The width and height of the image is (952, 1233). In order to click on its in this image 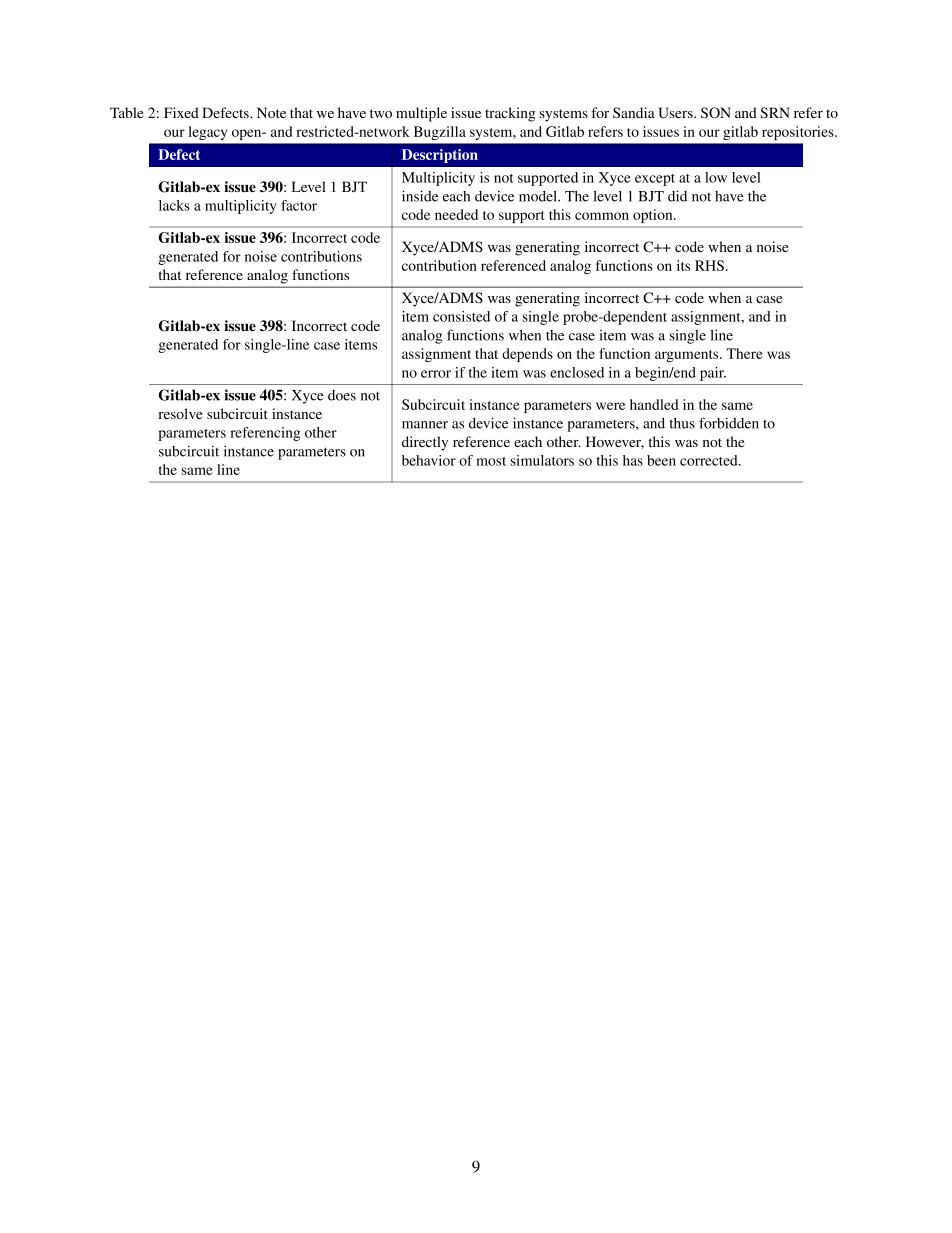, I will do `click(683, 265)`.
